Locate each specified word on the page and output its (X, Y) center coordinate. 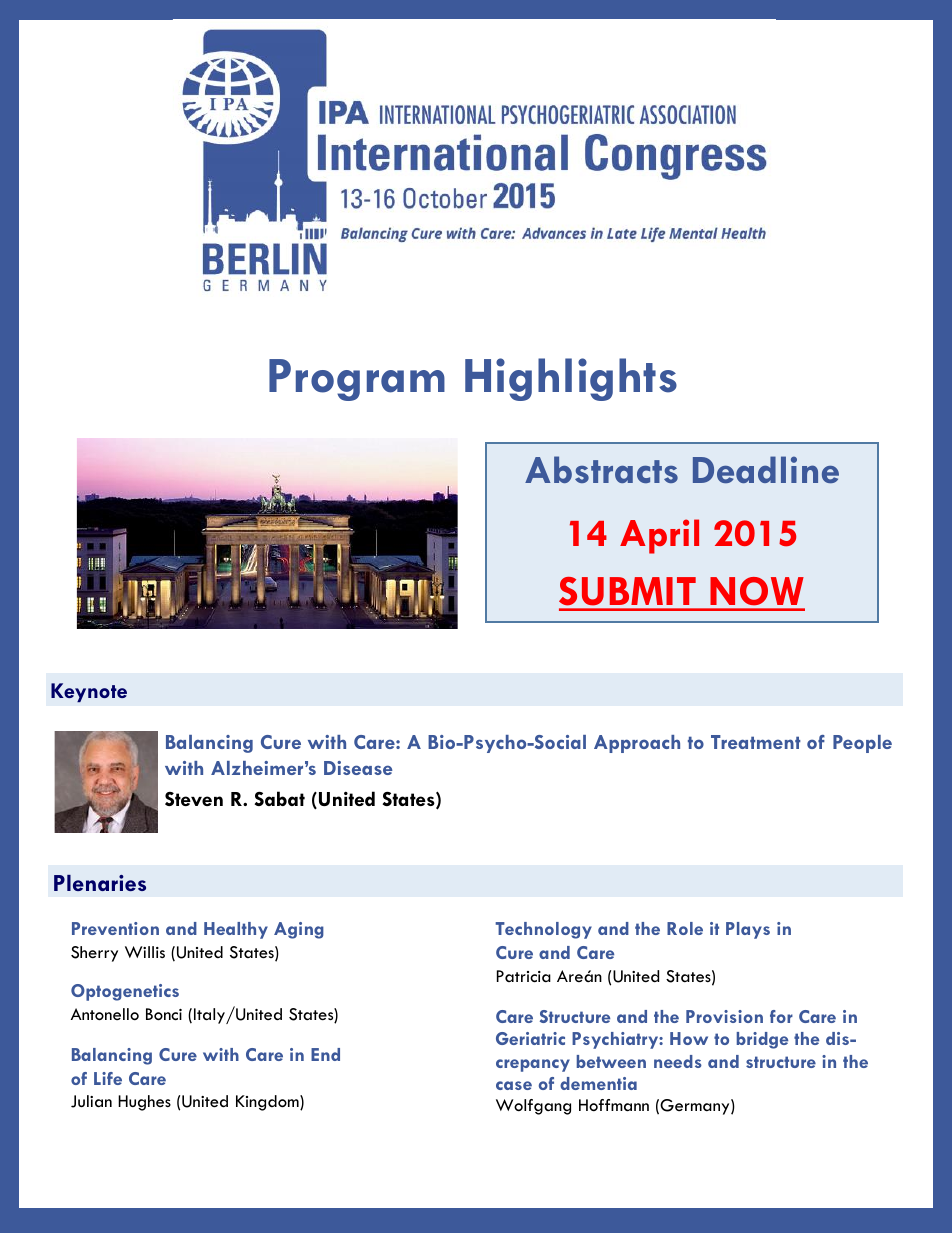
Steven (194, 799)
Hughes (144, 1103)
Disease (358, 768)
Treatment (756, 742)
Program (357, 380)
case (514, 1085)
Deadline (766, 469)
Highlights (571, 379)
